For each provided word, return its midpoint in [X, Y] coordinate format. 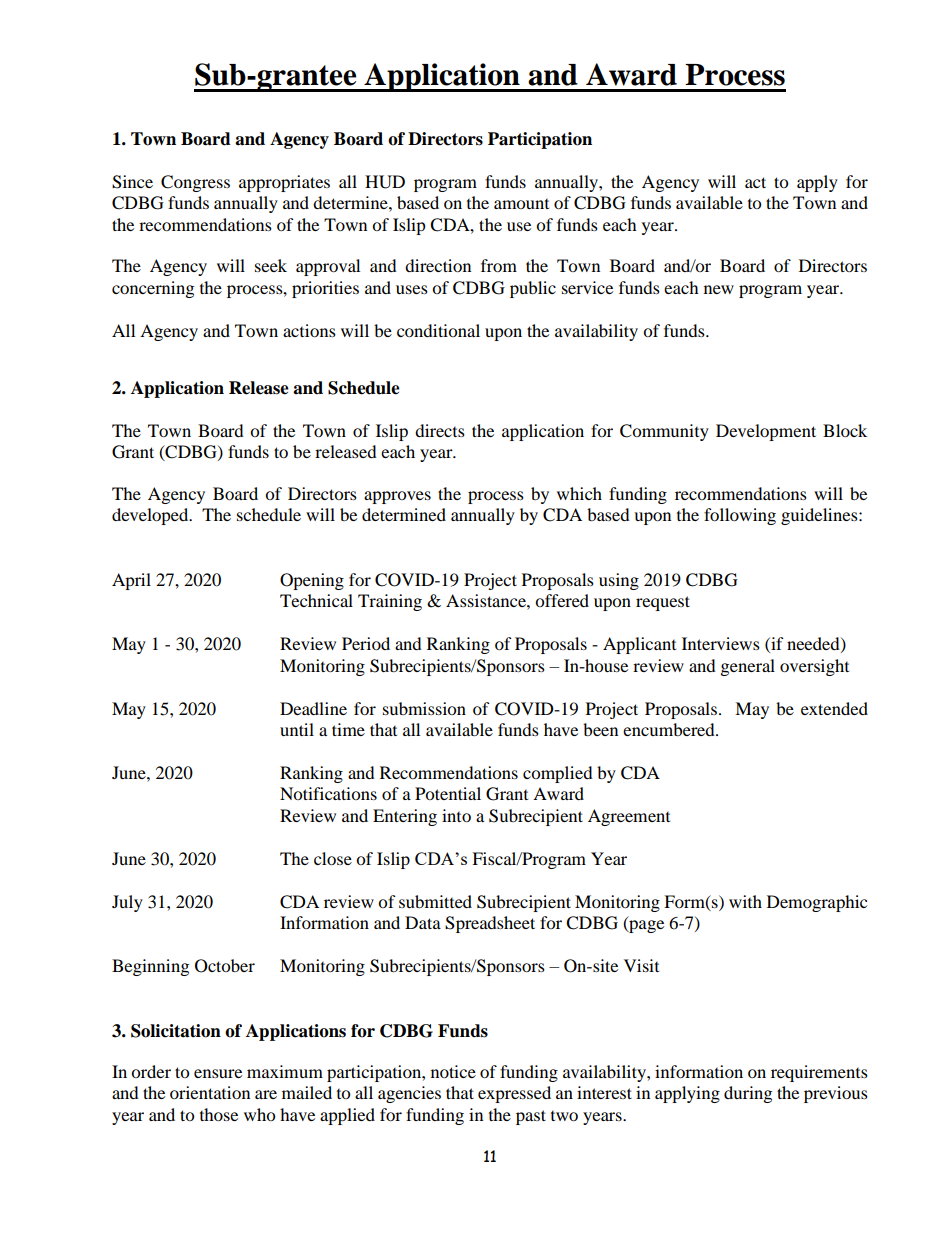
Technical [316, 600]
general [748, 667]
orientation [210, 1092]
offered [562, 600]
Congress [195, 183]
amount [521, 204]
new [719, 289]
